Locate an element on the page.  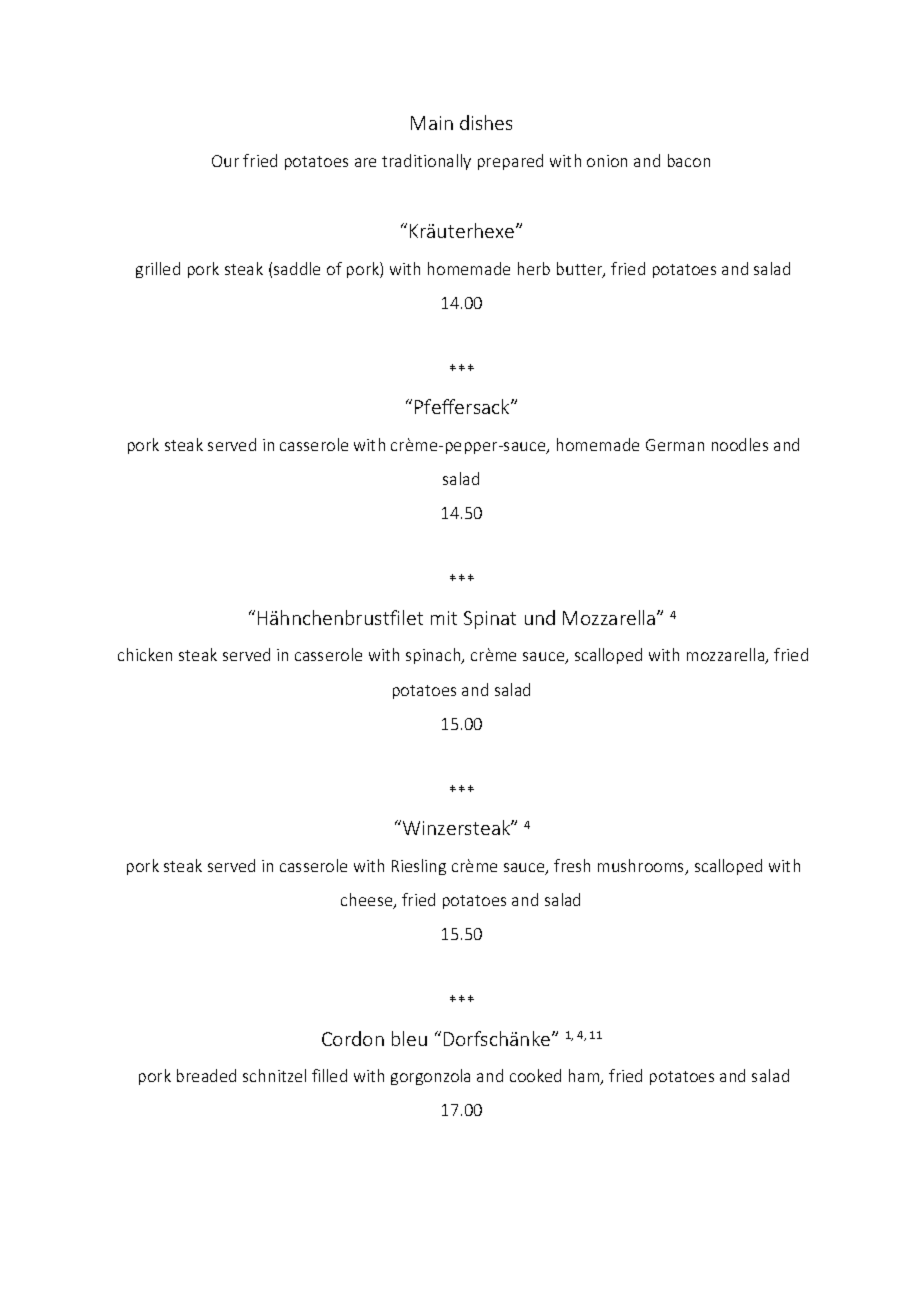
Our is located at coordinates (225, 161).
